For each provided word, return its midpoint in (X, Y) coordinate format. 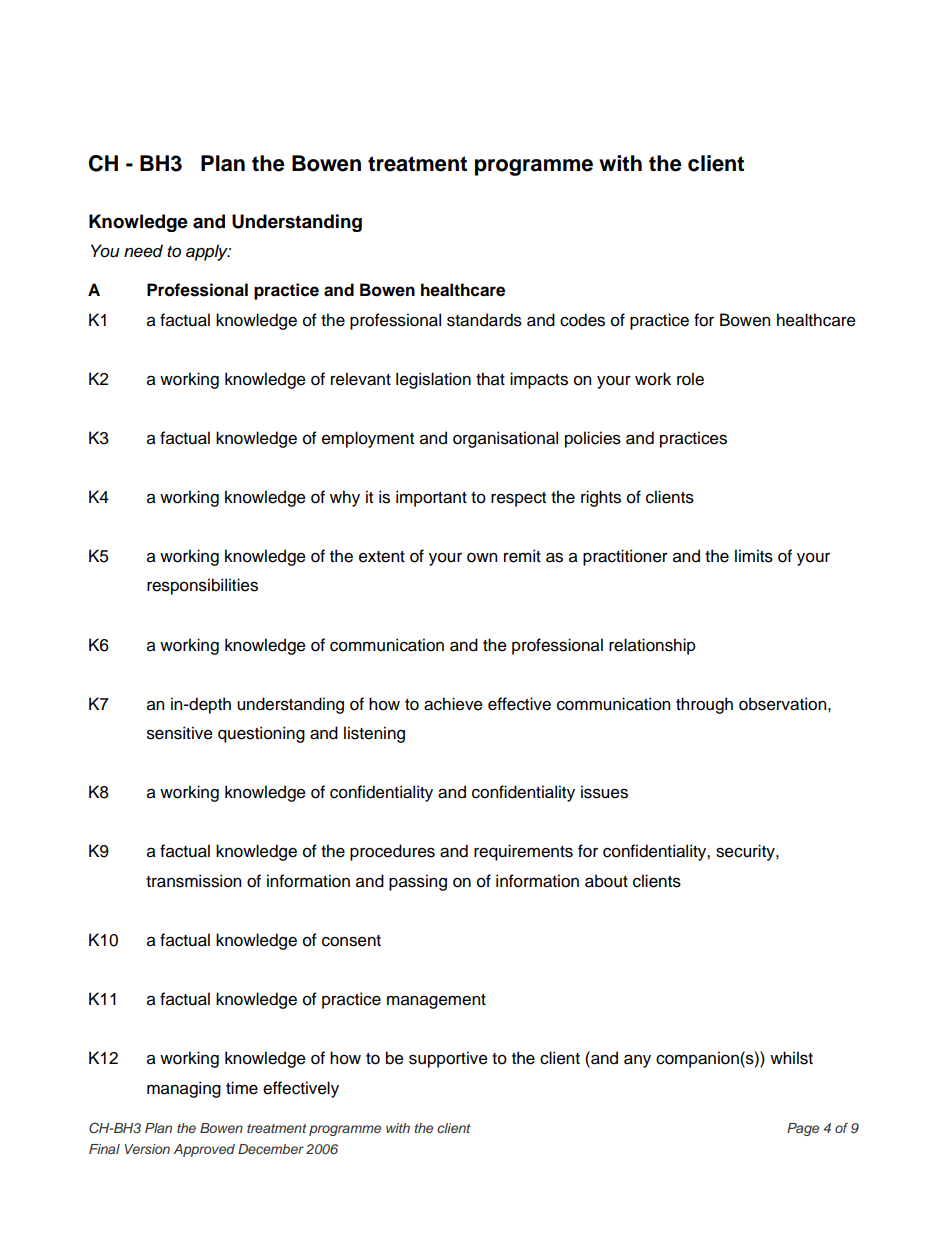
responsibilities (202, 586)
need (143, 251)
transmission (193, 881)
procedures (392, 852)
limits (754, 556)
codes (582, 320)
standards (484, 320)
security (746, 852)
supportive (448, 1059)
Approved (204, 1150)
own (482, 558)
